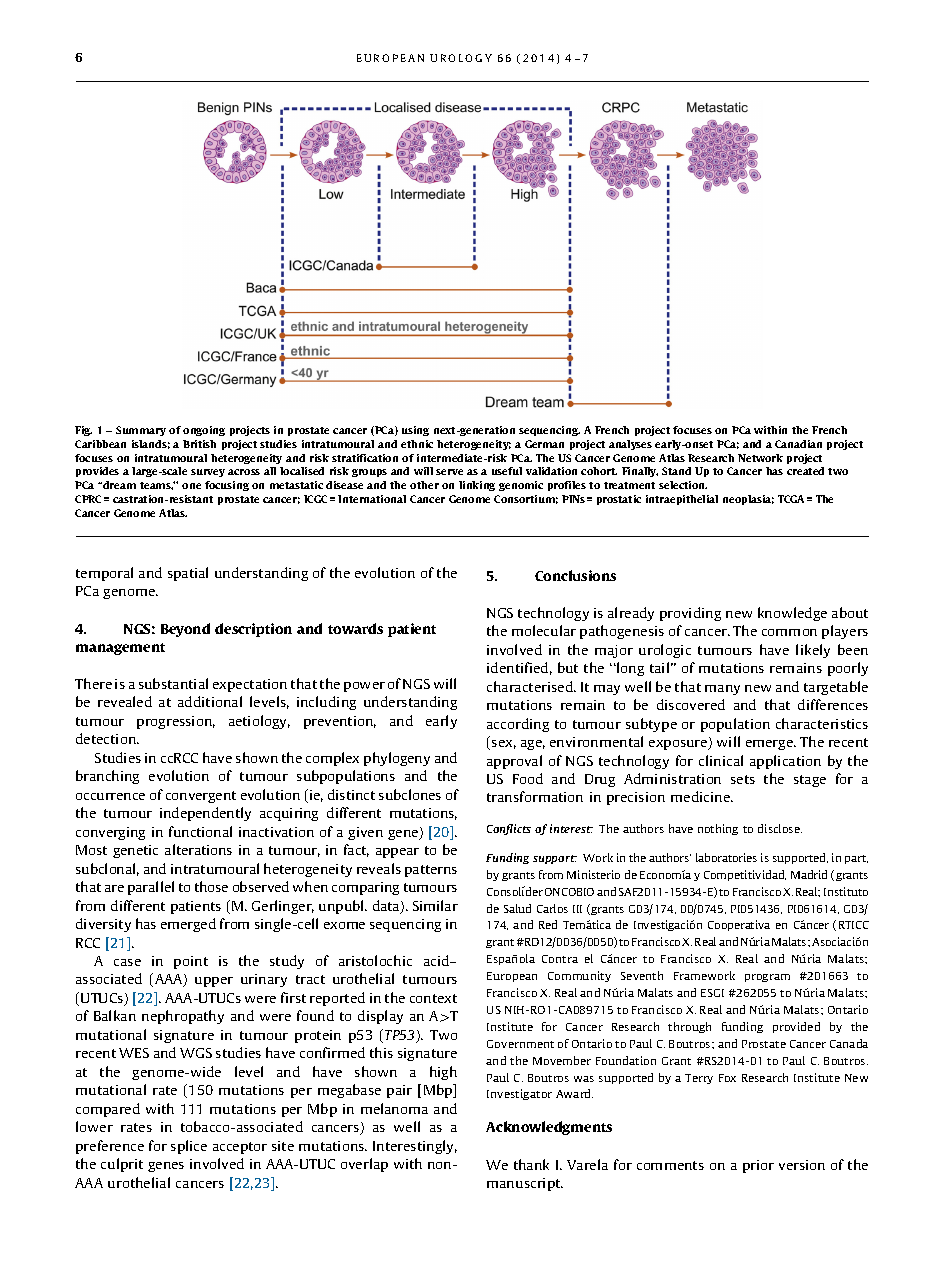 The width and height of the screenshot is (952, 1270). What do you see at coordinates (758, 1166) in the screenshot?
I see `prior` at bounding box center [758, 1166].
